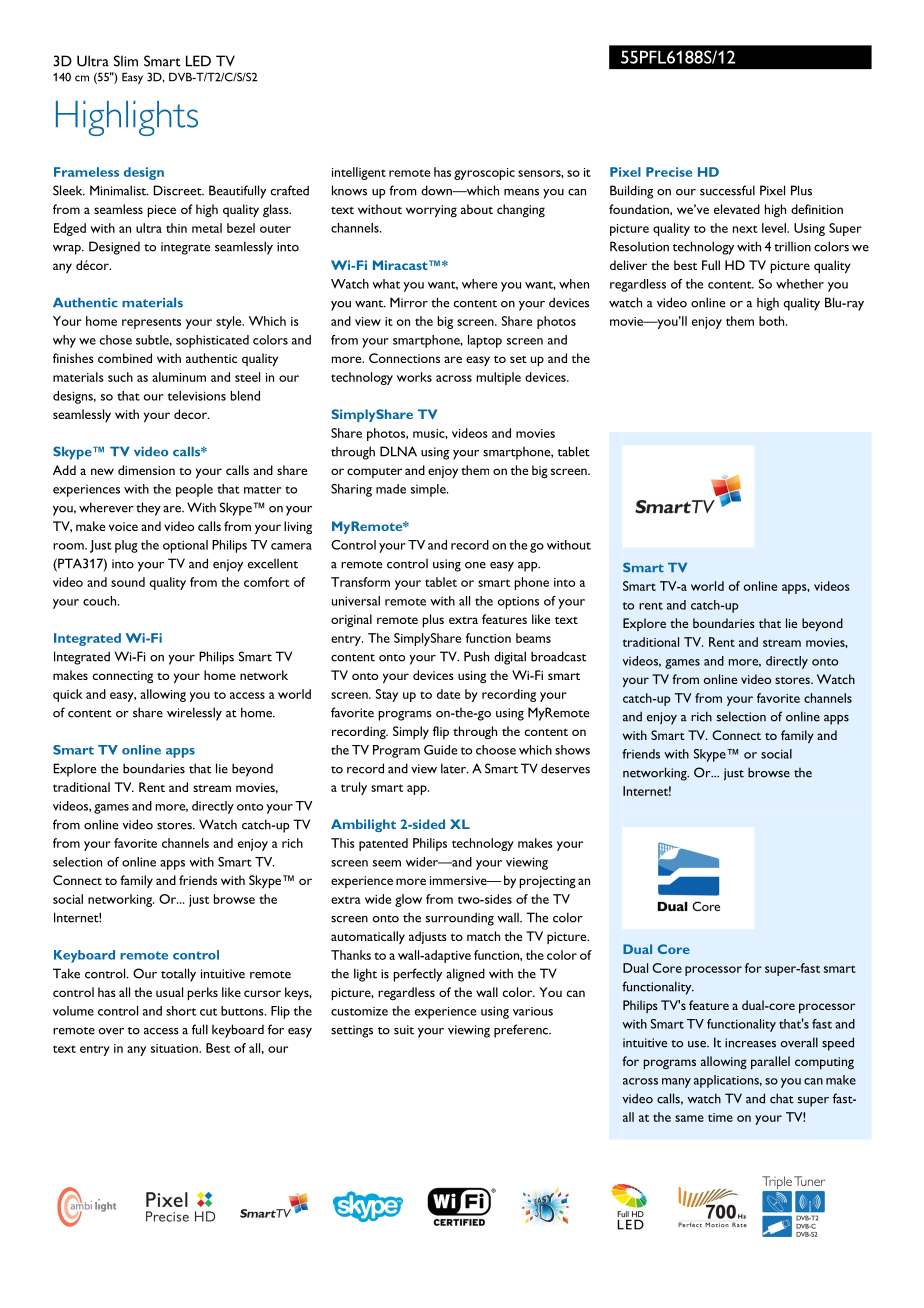 The width and height of the screenshot is (924, 1308). What do you see at coordinates (448, 694) in the screenshot?
I see `date` at bounding box center [448, 694].
